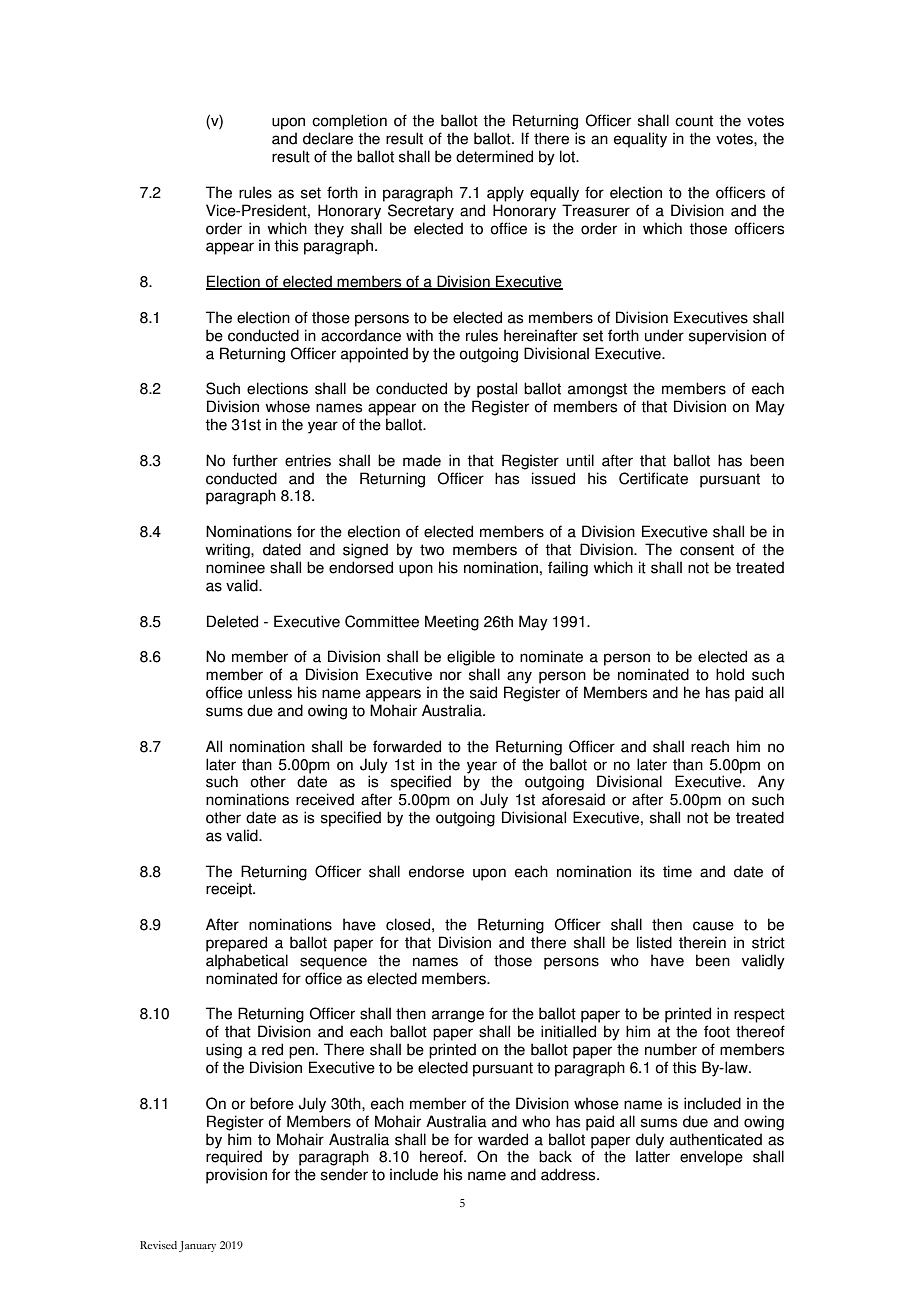 This screenshot has width=924, height=1308. Describe the element at coordinates (328, 138) in the screenshot. I see `declare` at that location.
